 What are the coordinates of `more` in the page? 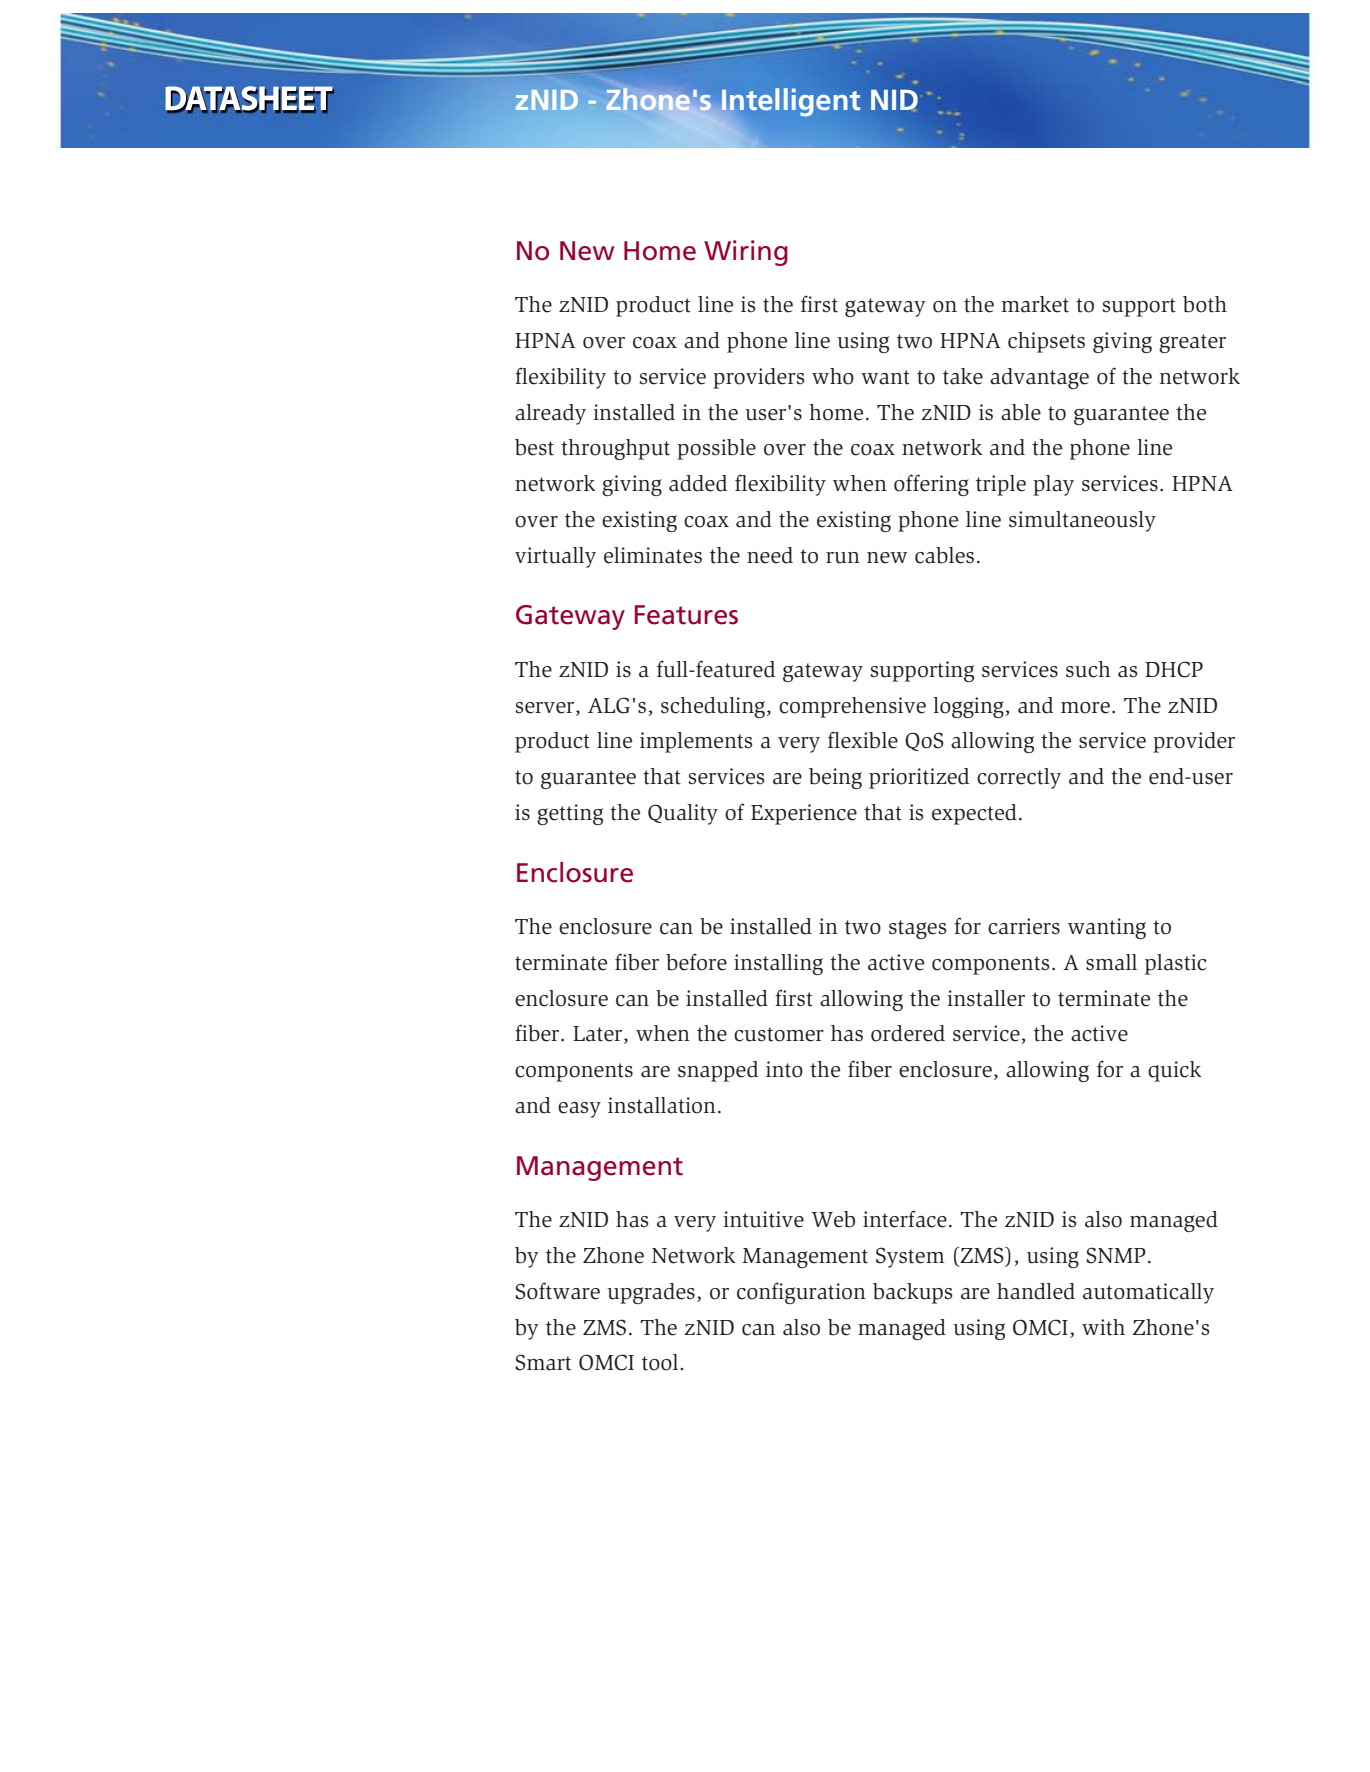 It's located at (1085, 708).
